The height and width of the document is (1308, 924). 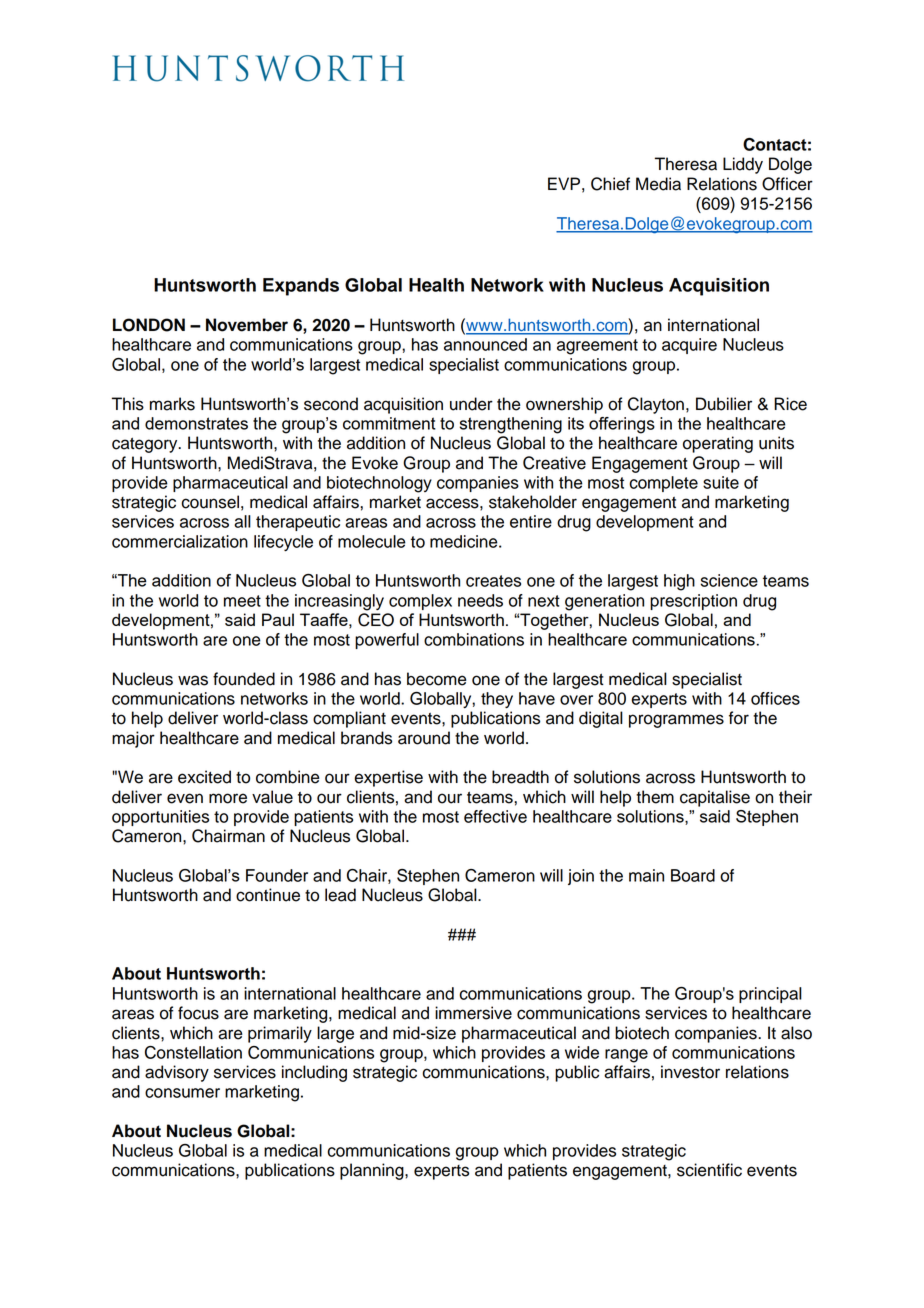 I want to click on Liddy, so click(x=743, y=165).
